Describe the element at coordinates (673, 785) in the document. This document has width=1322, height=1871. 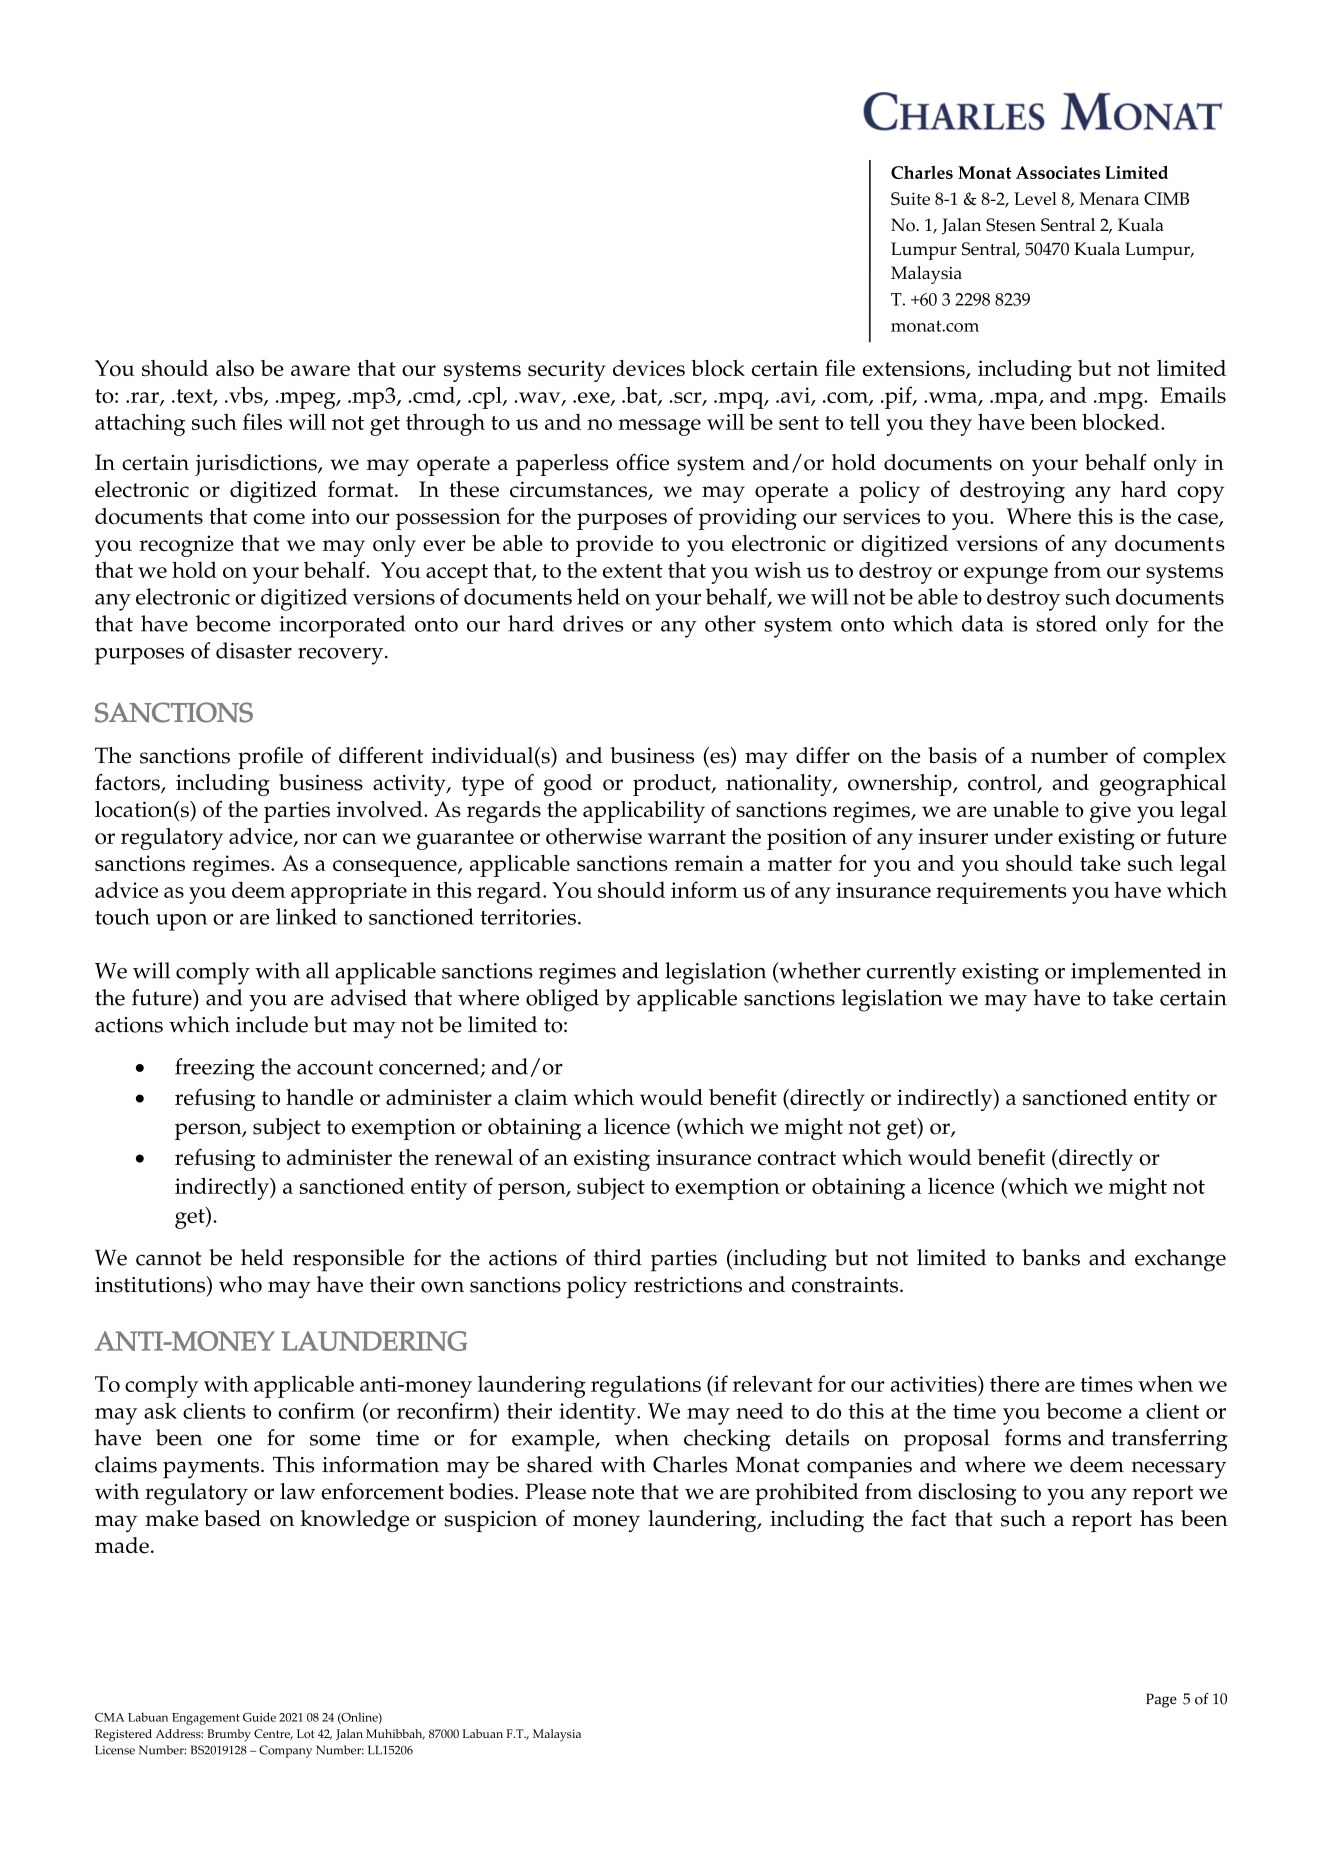
I see `product` at that location.
